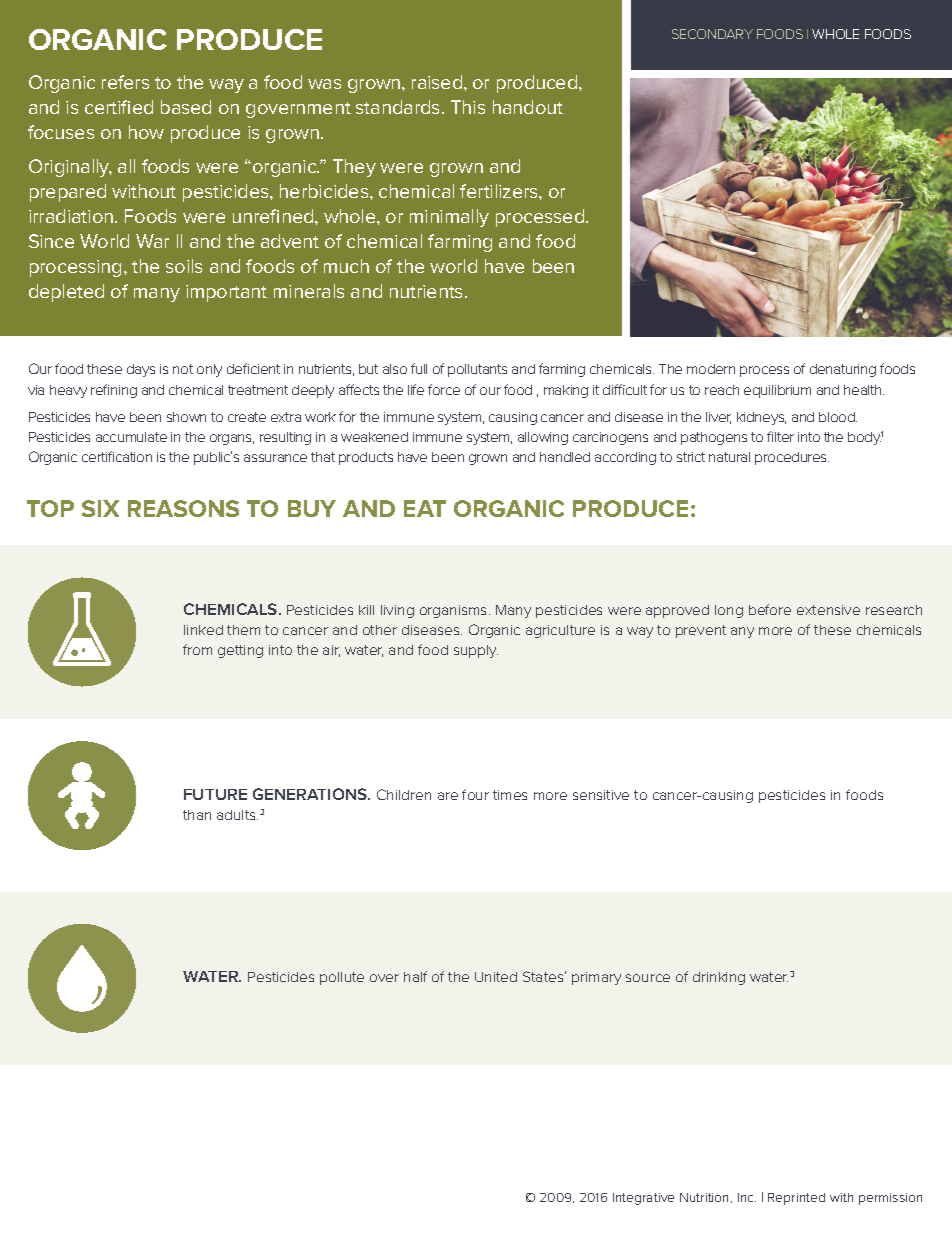 This screenshot has width=952, height=1233. Describe the element at coordinates (444, 389) in the screenshot. I see `force` at that location.
